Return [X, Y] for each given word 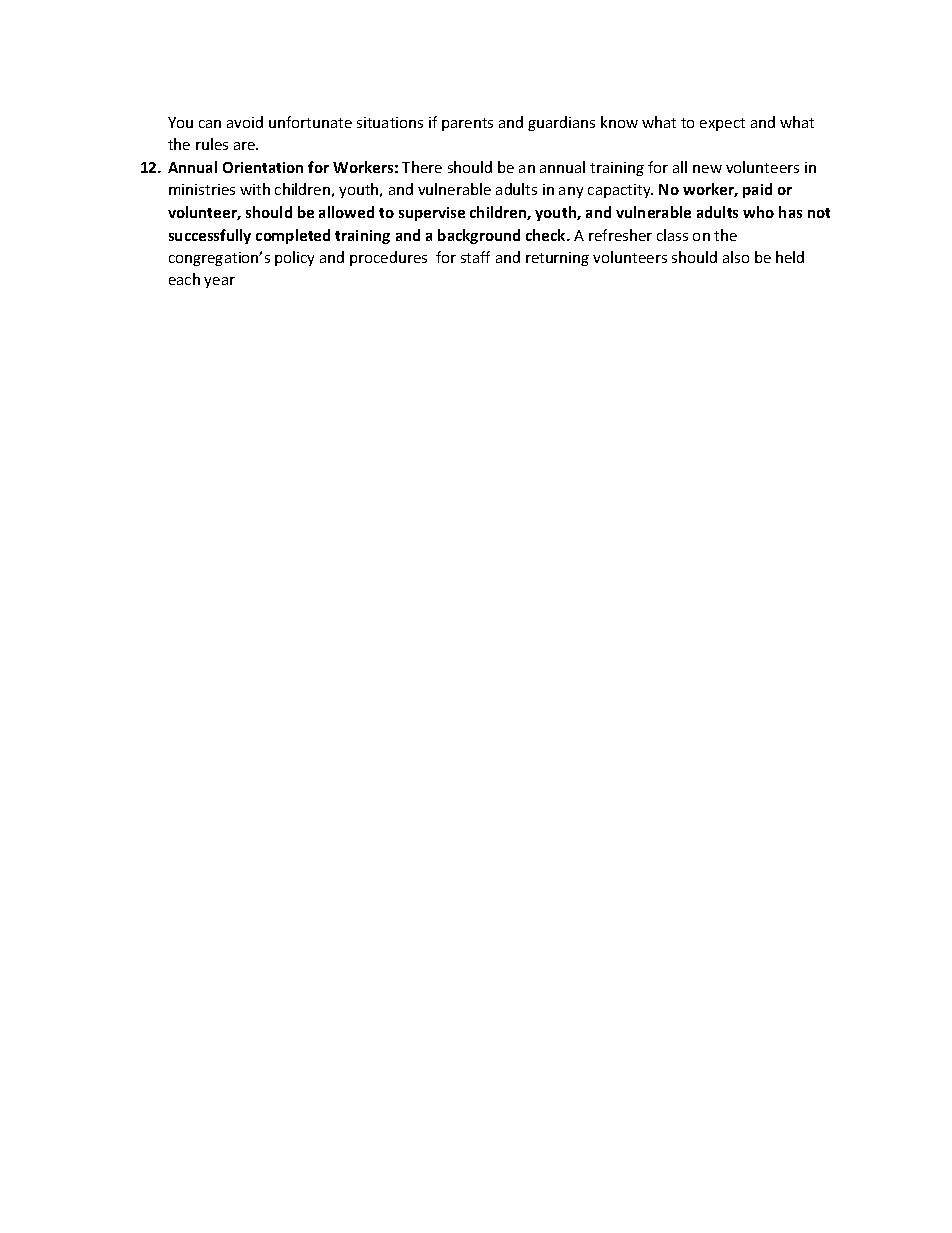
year [219, 282]
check [547, 235]
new [707, 169]
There [422, 167]
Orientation [263, 167]
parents [467, 124]
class [672, 235]
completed [293, 236]
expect [722, 124]
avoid [245, 122]
